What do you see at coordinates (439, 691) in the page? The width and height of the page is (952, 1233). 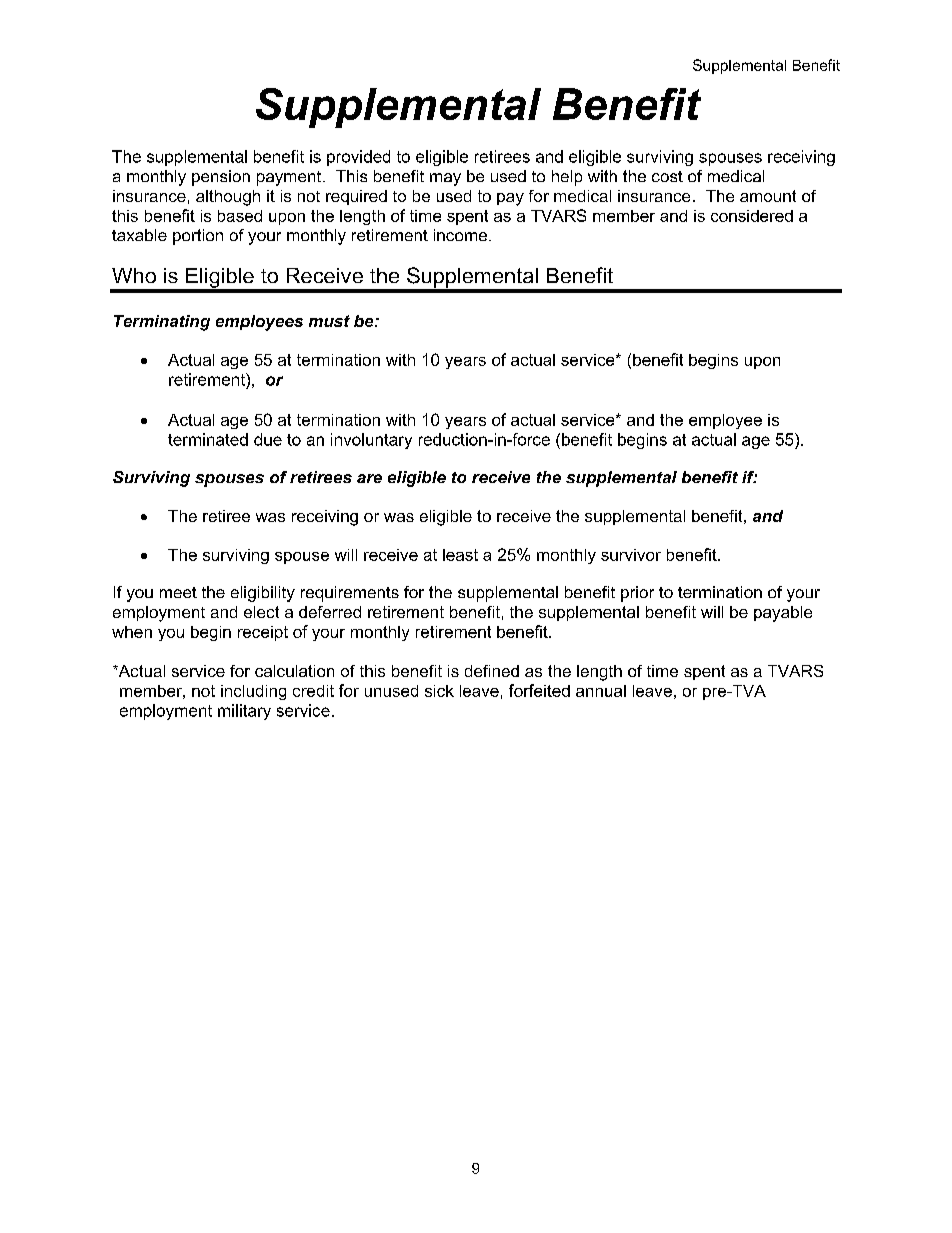 I see `sick` at bounding box center [439, 691].
